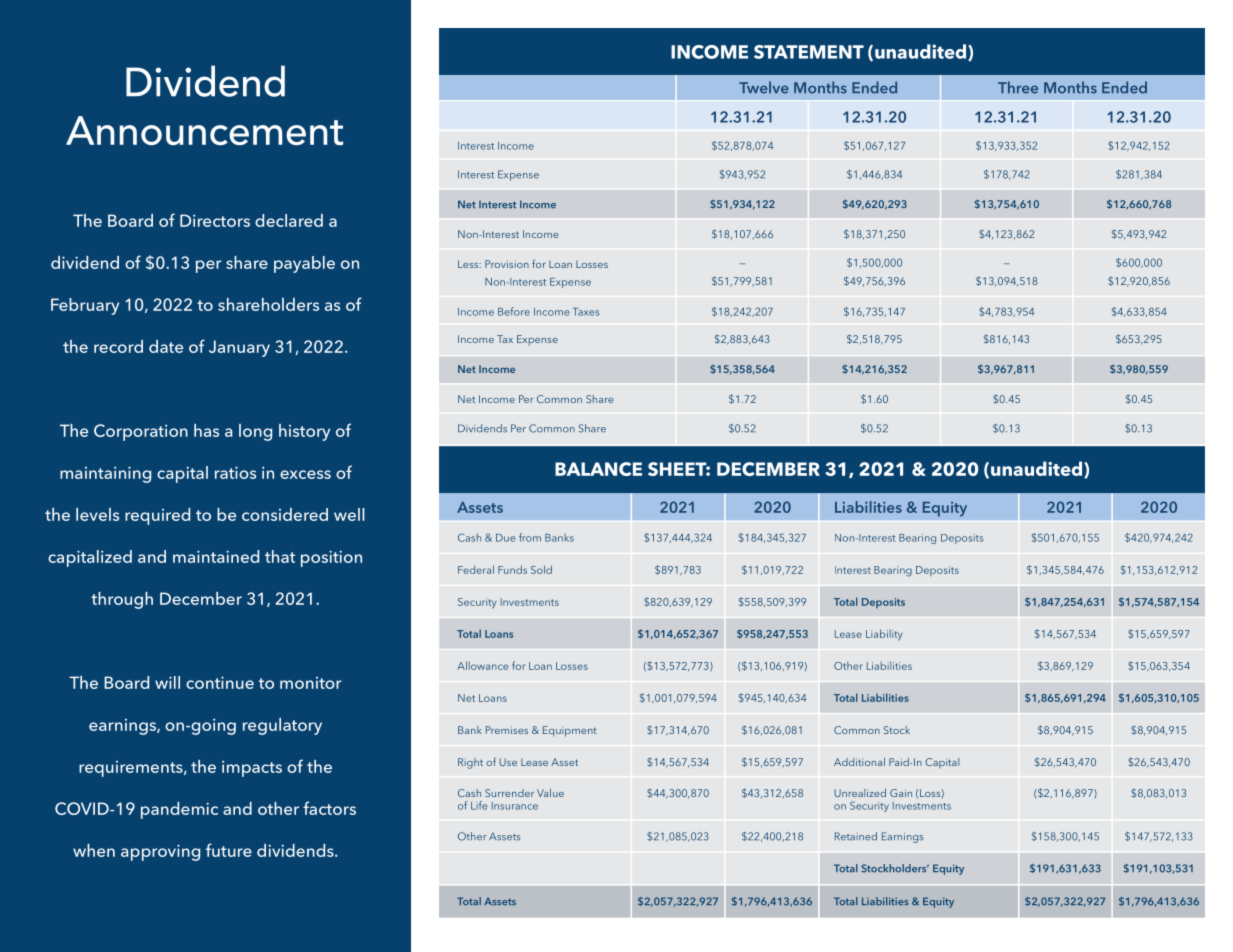 The image size is (1233, 952). What do you see at coordinates (764, 87) in the document?
I see `Twelve` at bounding box center [764, 87].
